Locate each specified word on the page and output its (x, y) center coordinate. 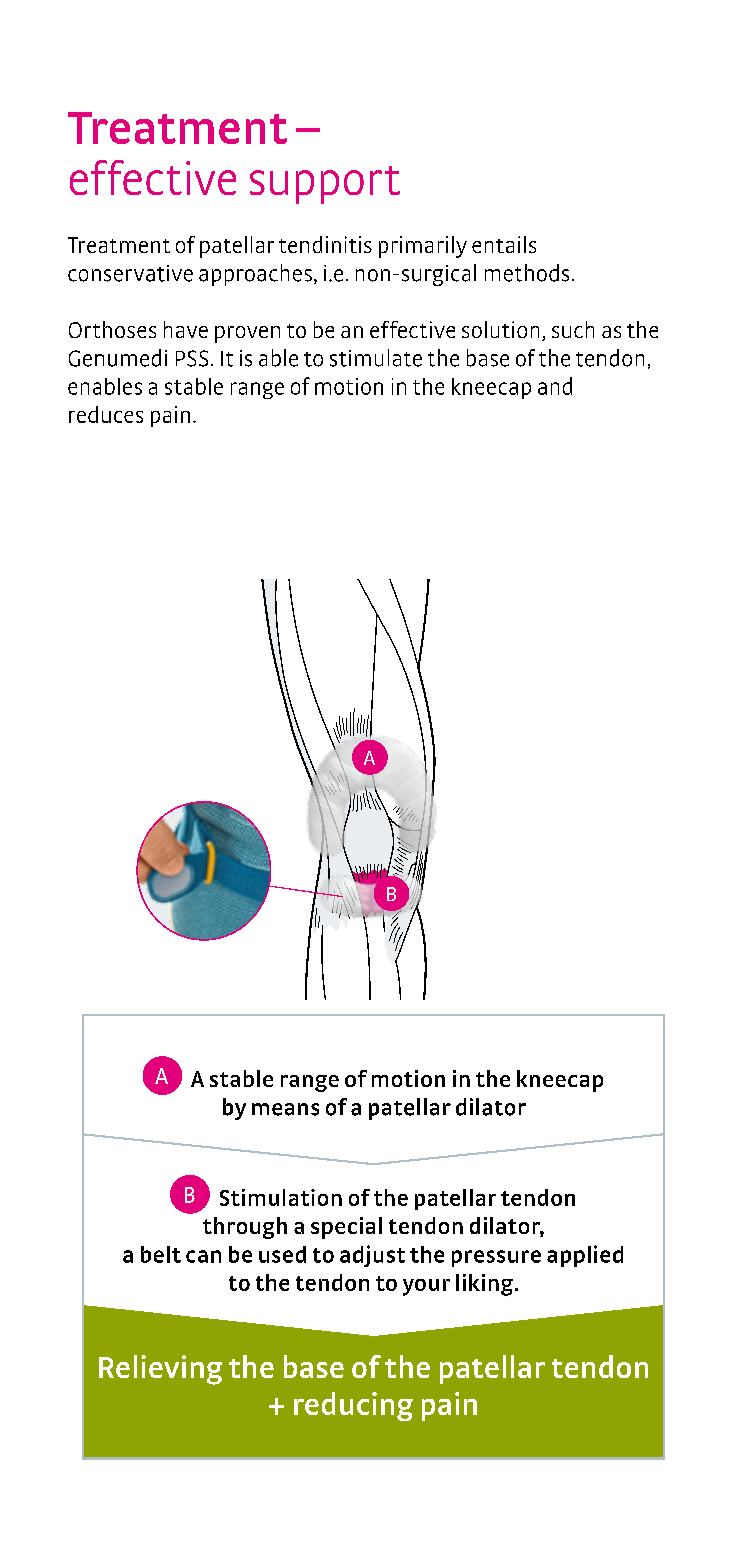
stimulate (376, 358)
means (285, 1109)
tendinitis (325, 244)
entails (504, 244)
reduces (106, 414)
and (555, 386)
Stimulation (281, 1197)
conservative (130, 273)
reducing (353, 1406)
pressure (496, 1258)
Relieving (160, 1370)
